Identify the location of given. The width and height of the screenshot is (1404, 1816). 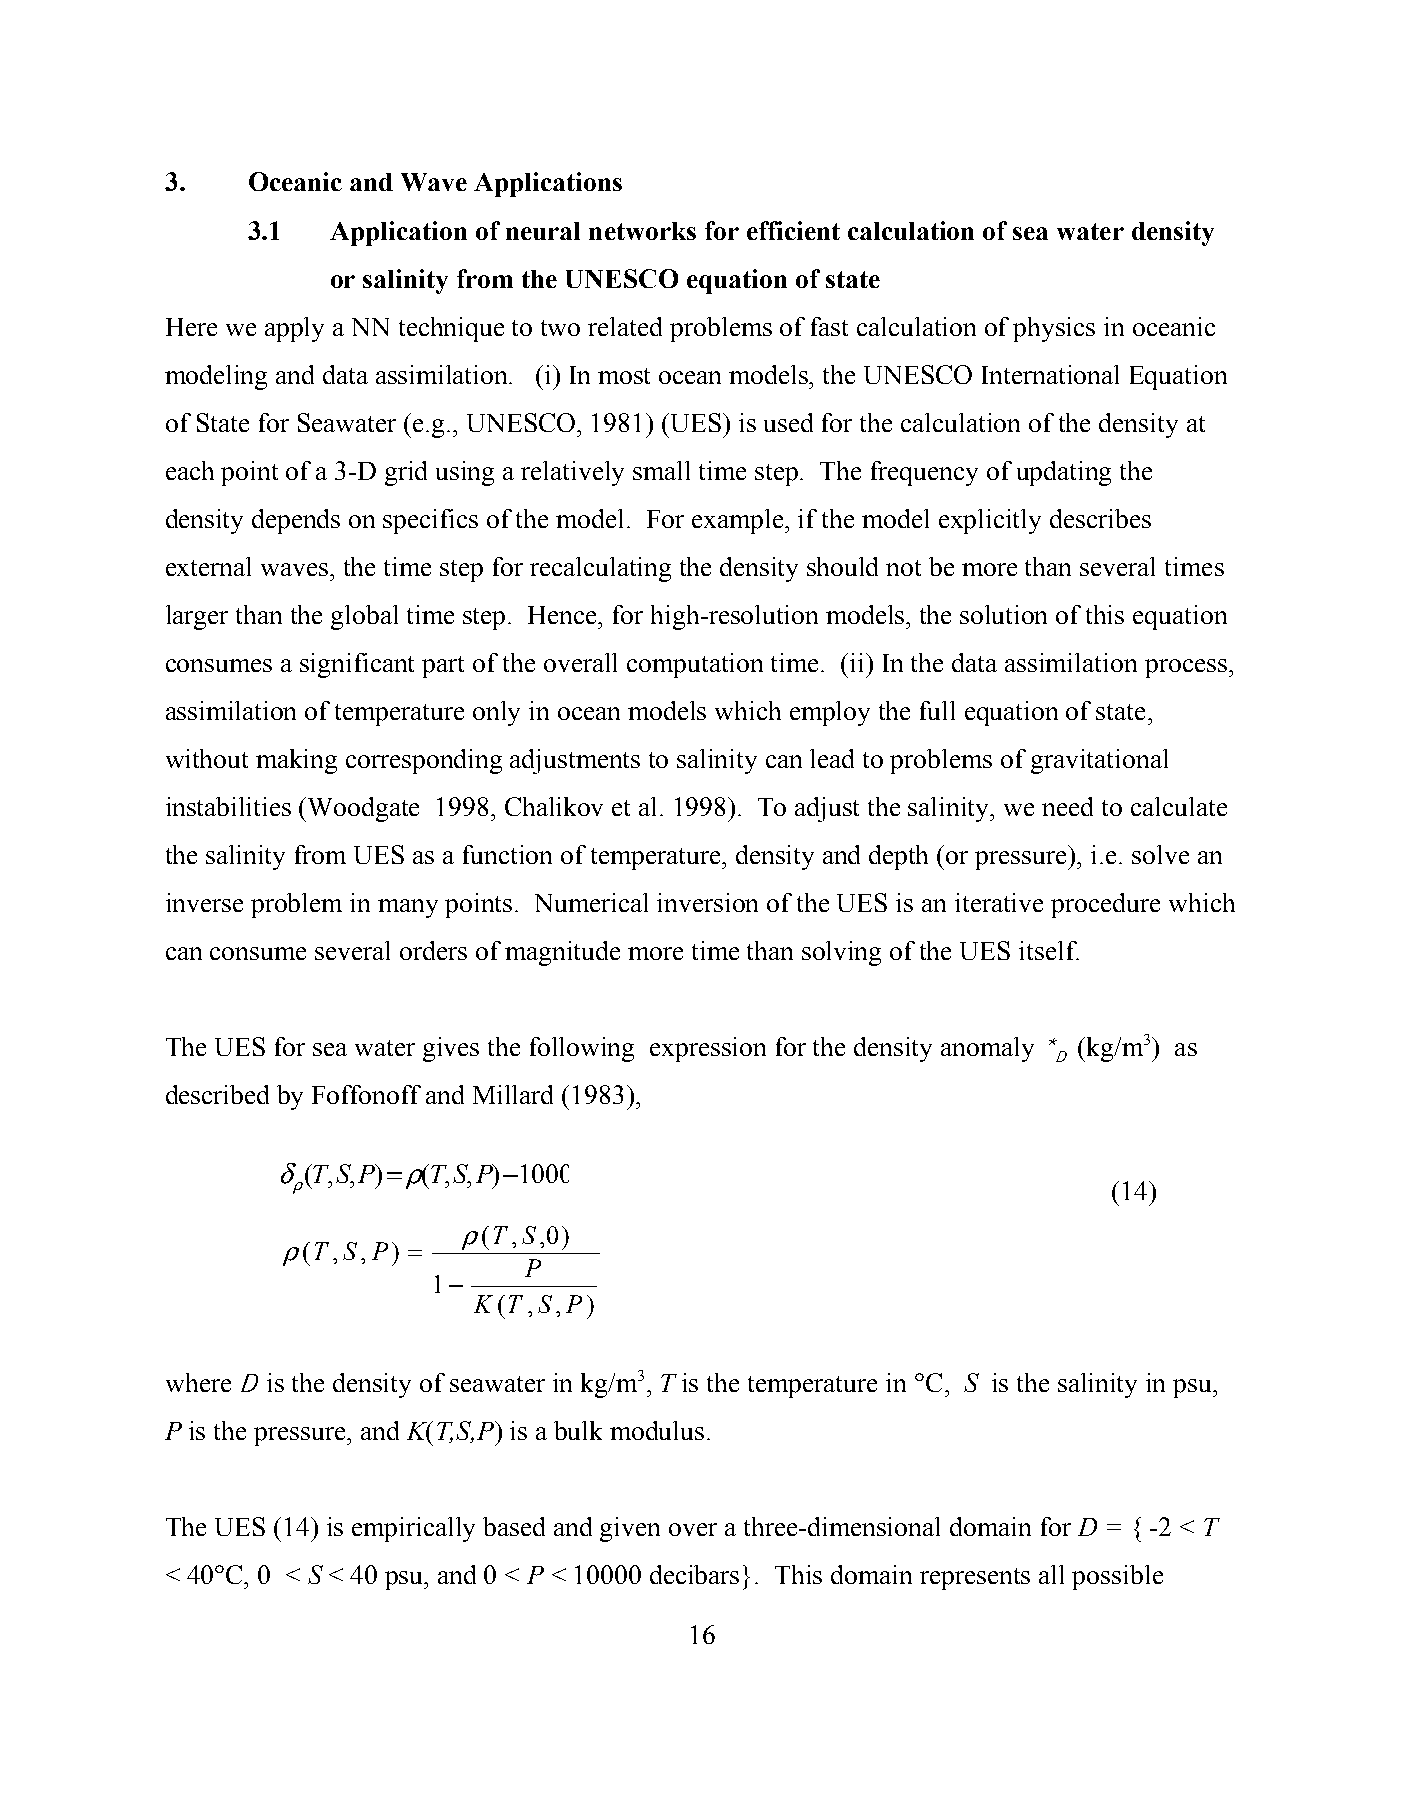
(630, 1529).
